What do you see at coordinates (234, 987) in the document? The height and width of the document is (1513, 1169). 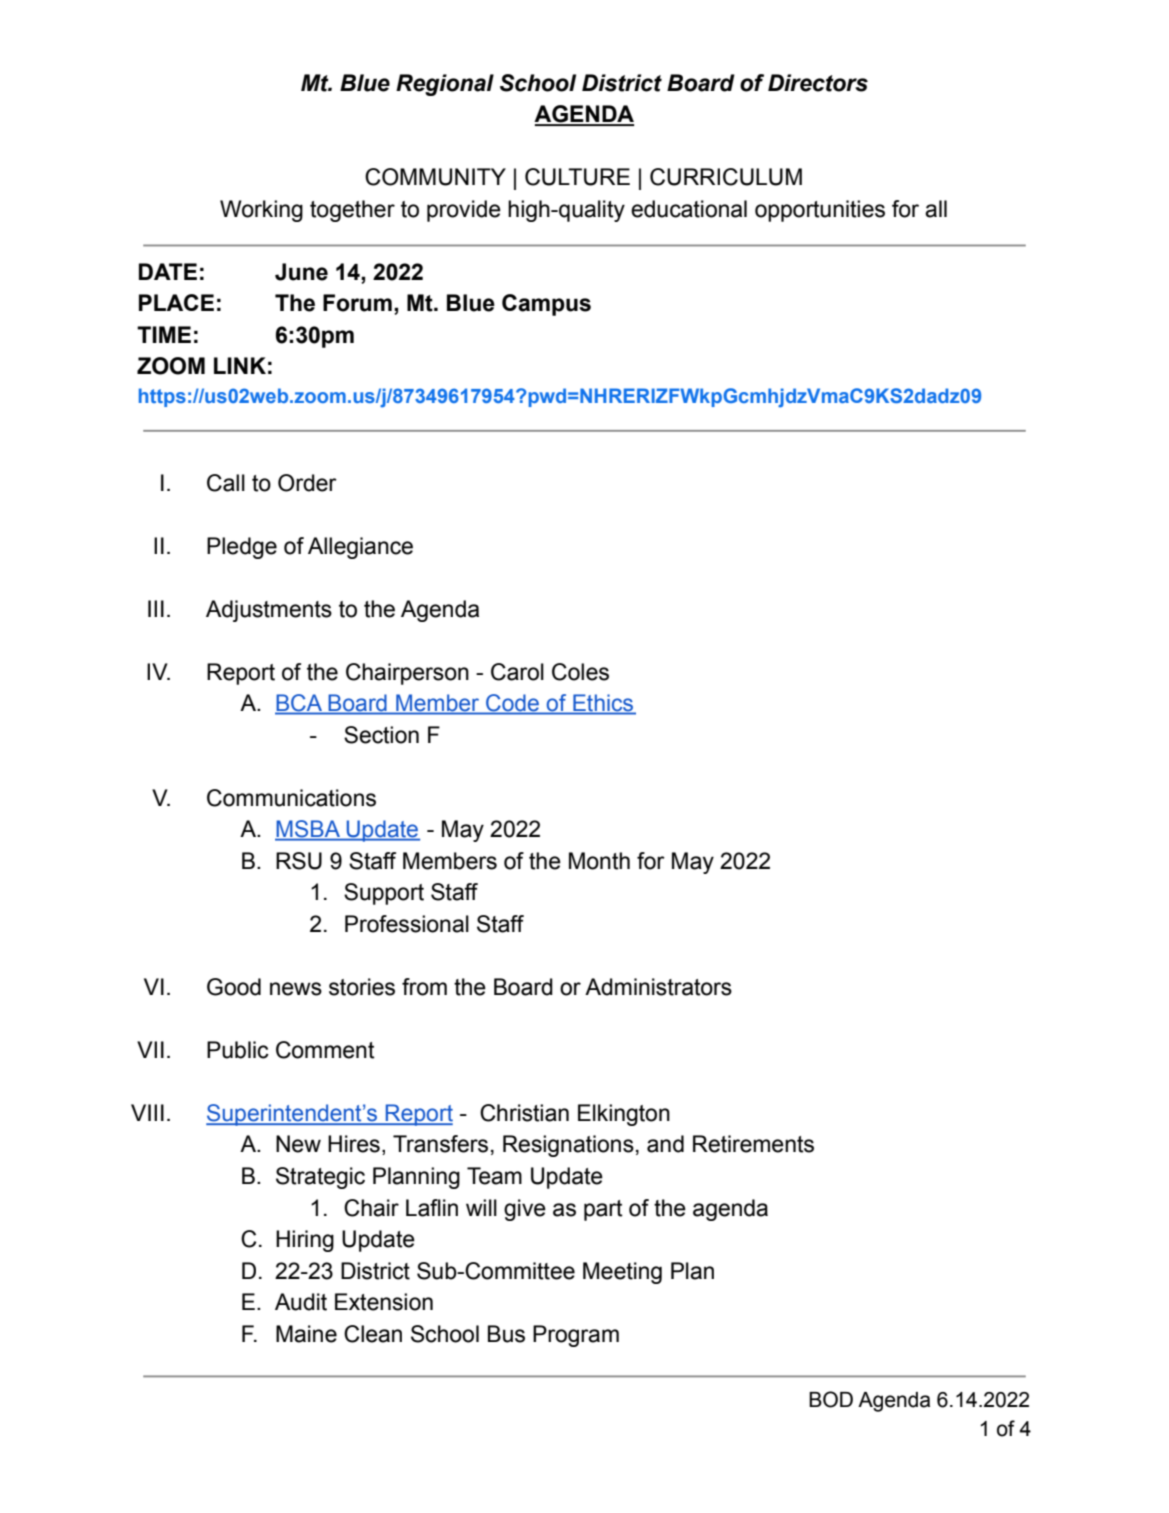 I see `Good` at bounding box center [234, 987].
